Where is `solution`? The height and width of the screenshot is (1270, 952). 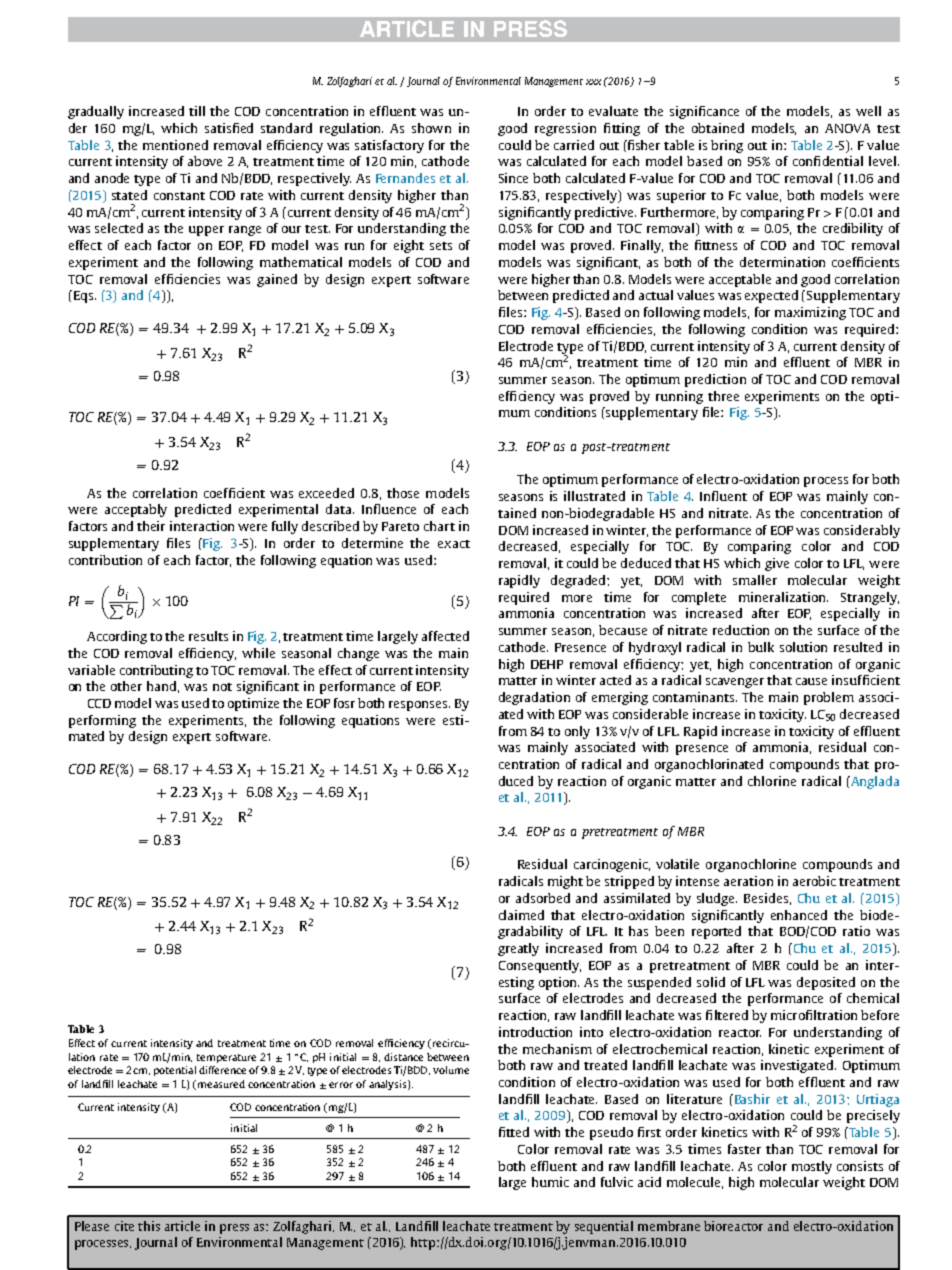 solution is located at coordinates (803, 647).
